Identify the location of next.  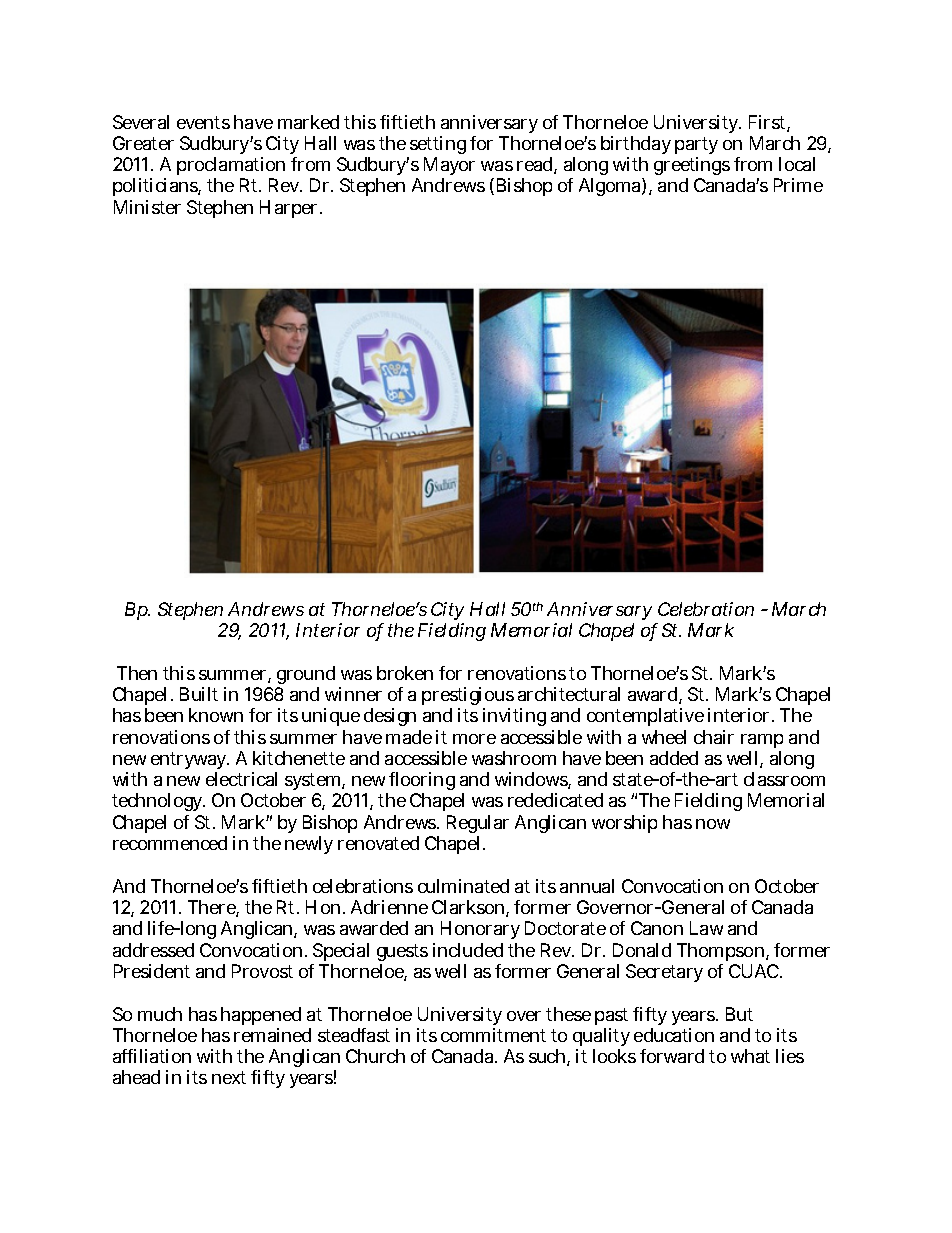
(229, 1077).
